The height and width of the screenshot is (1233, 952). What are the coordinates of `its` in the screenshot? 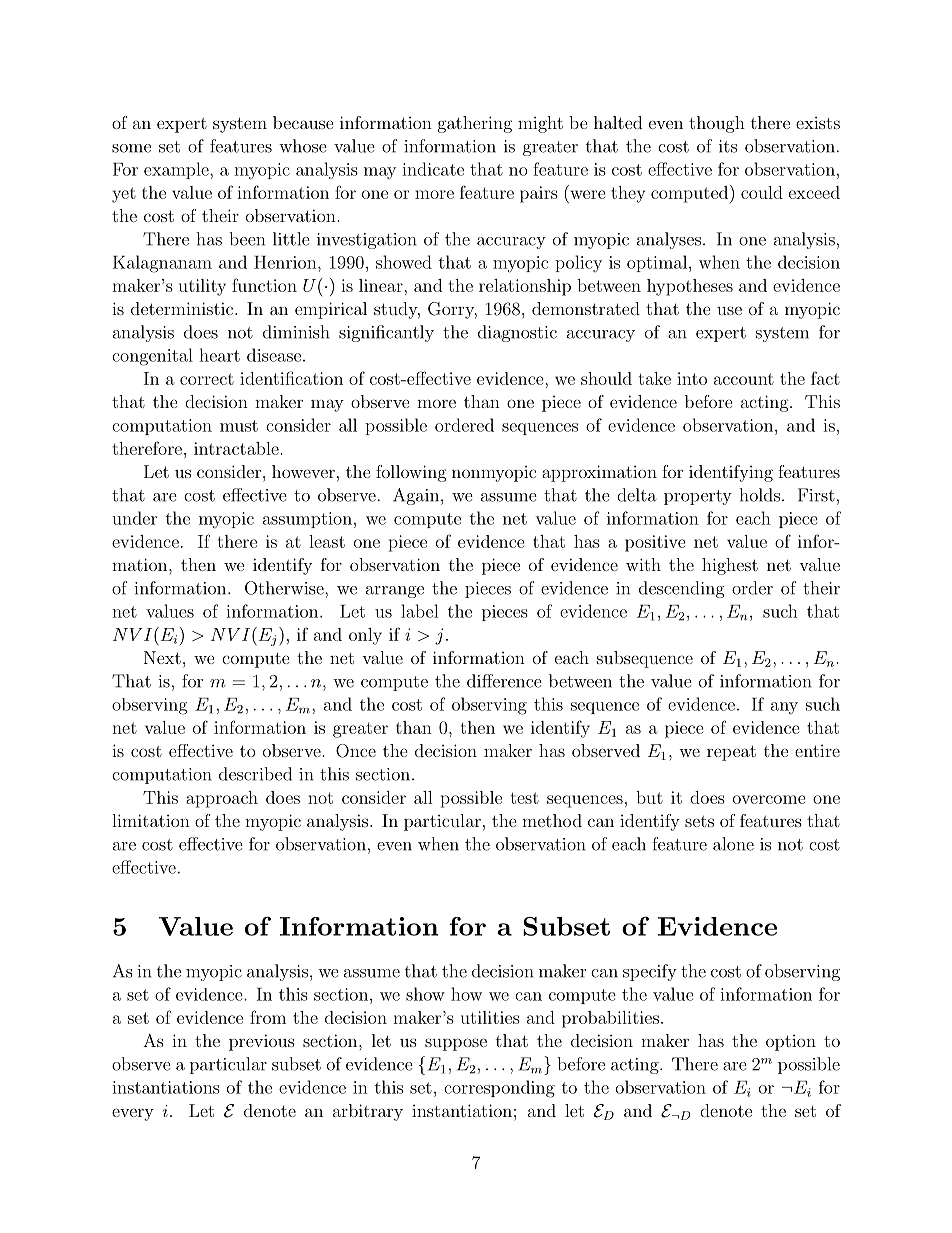 It's located at (728, 146).
